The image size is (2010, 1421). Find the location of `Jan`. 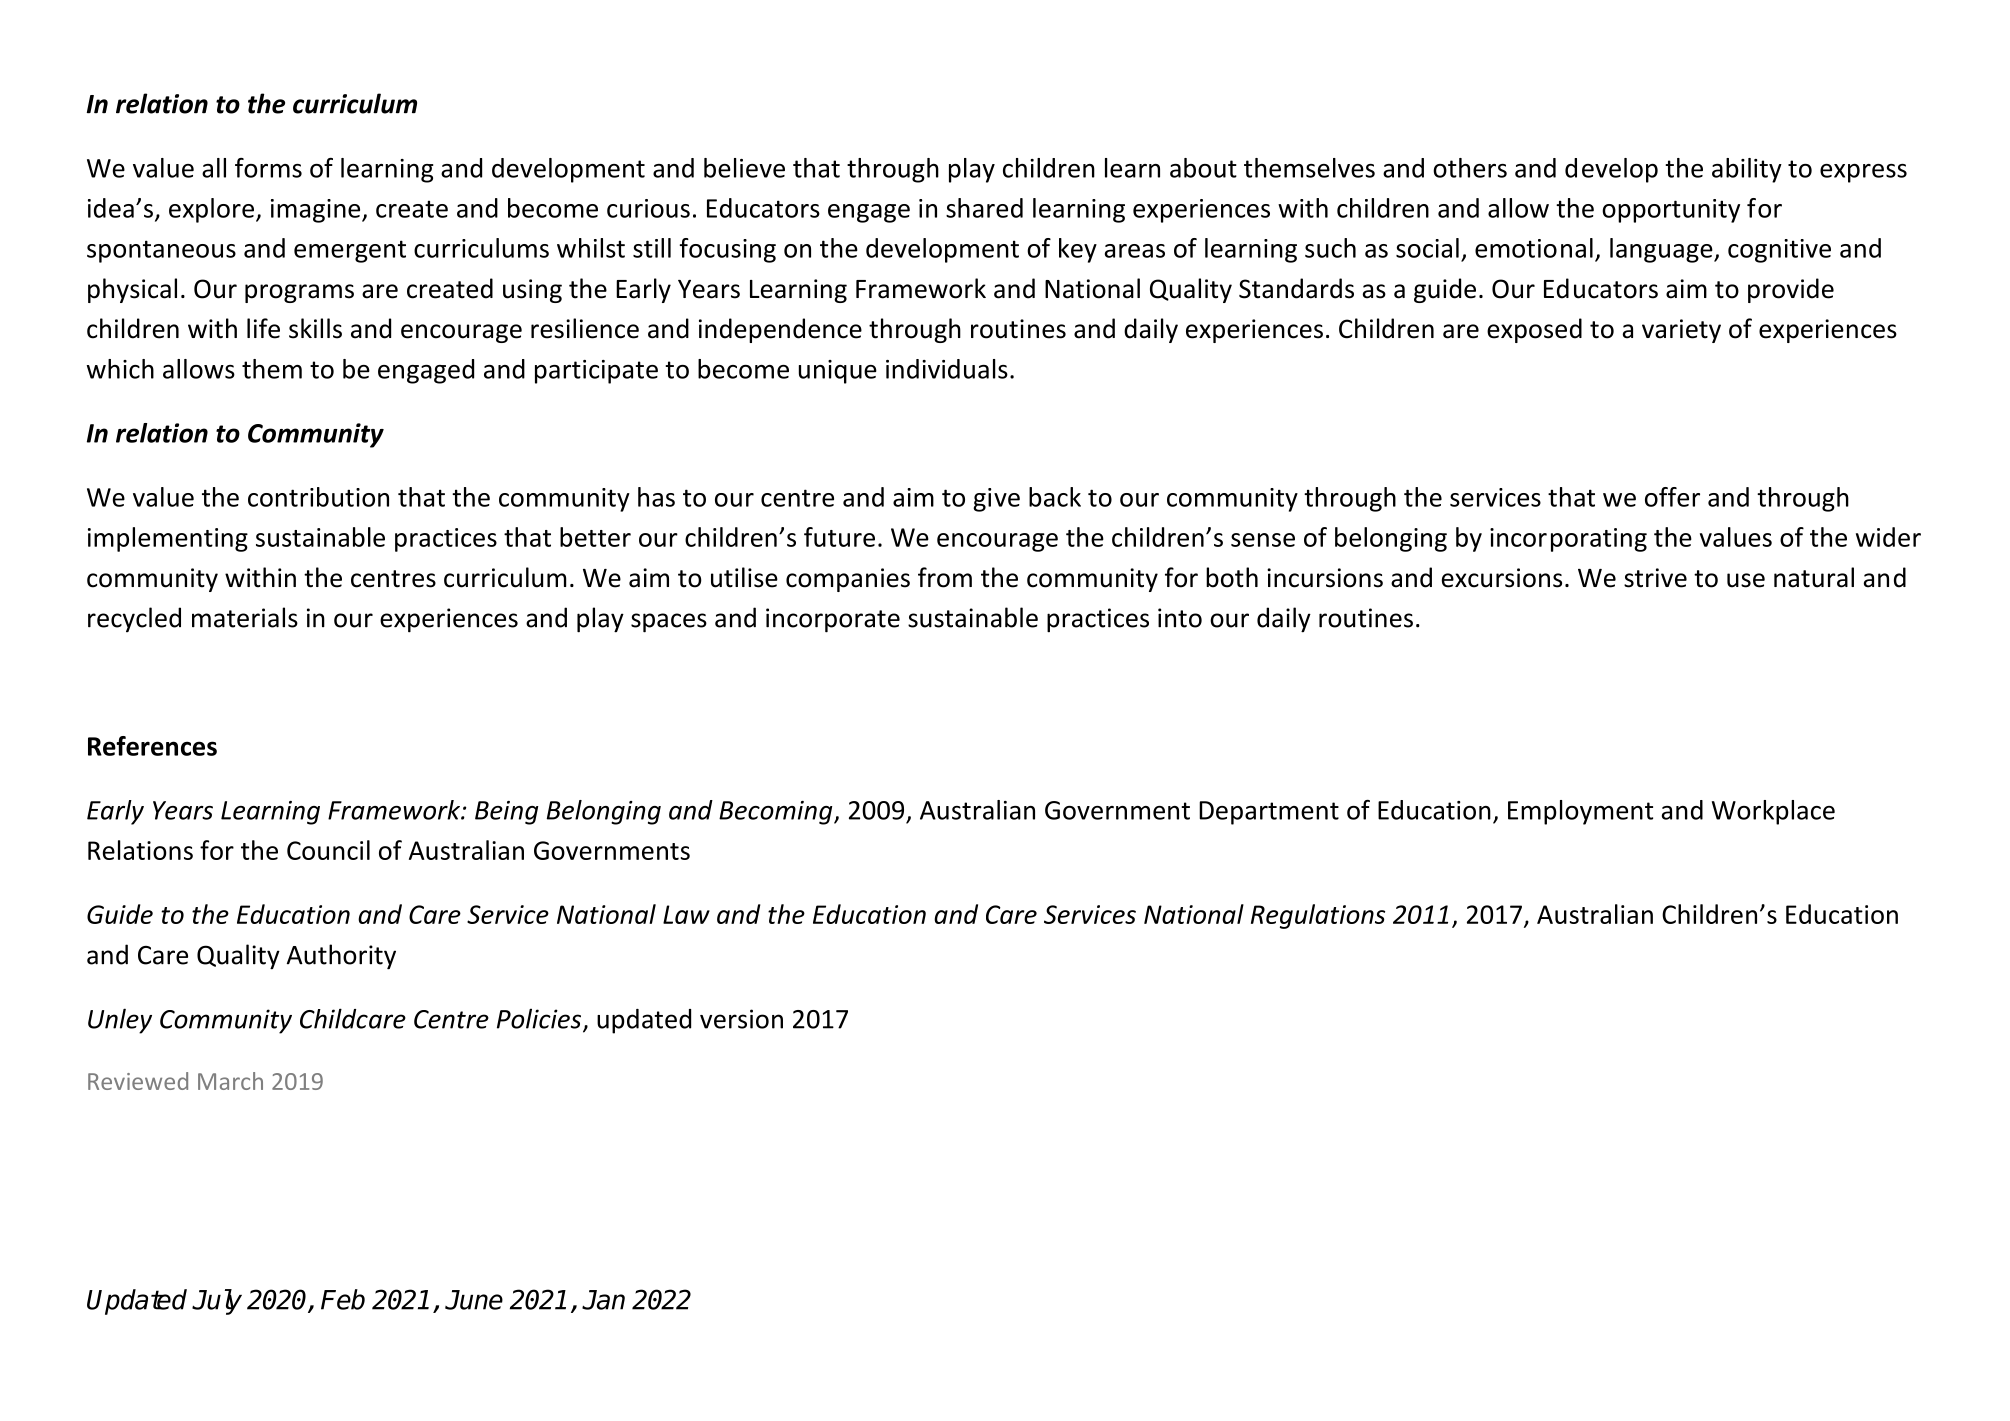

Jan is located at coordinates (603, 1300).
